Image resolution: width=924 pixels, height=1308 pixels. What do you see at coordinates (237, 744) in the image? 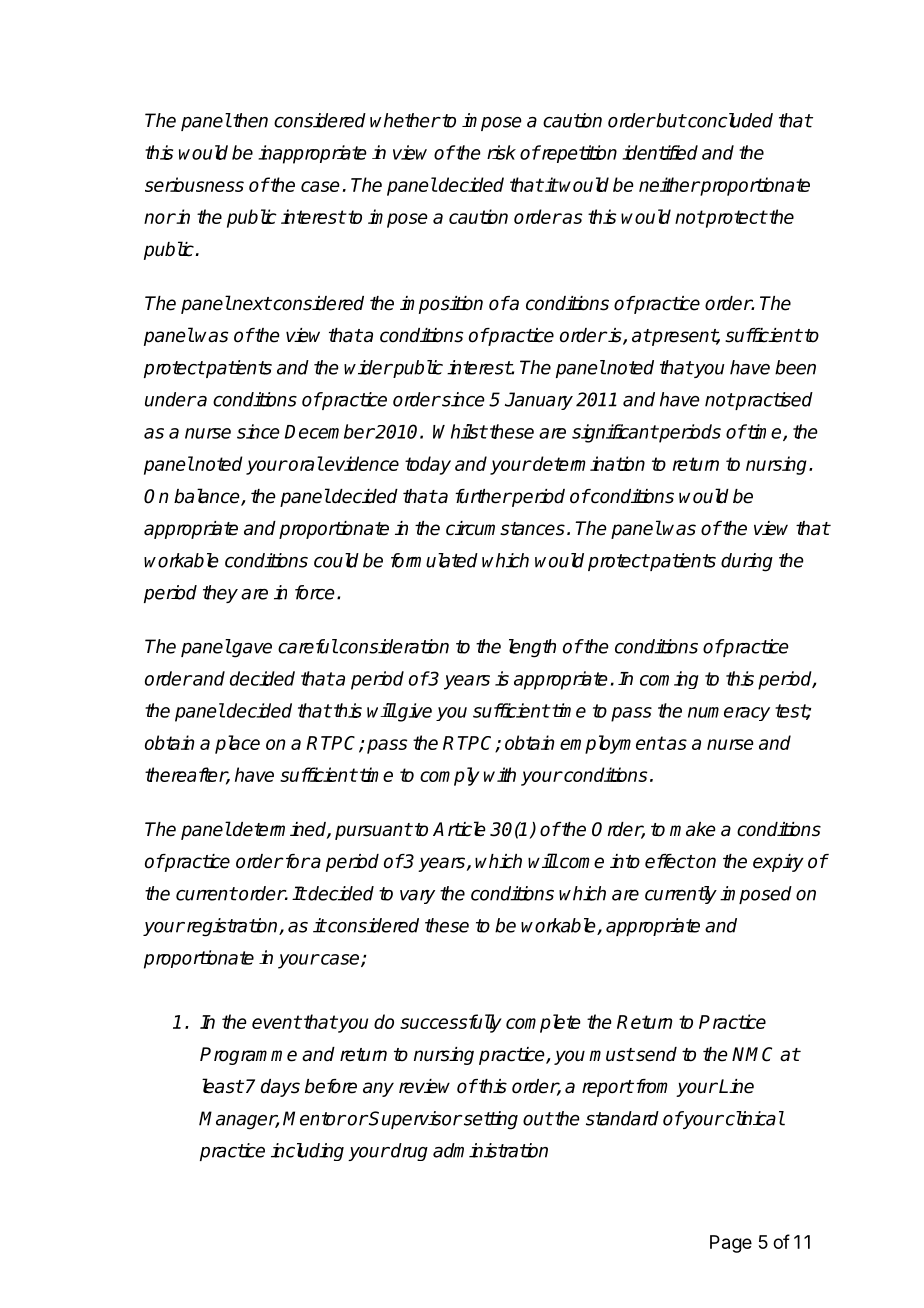
I see `place` at bounding box center [237, 744].
